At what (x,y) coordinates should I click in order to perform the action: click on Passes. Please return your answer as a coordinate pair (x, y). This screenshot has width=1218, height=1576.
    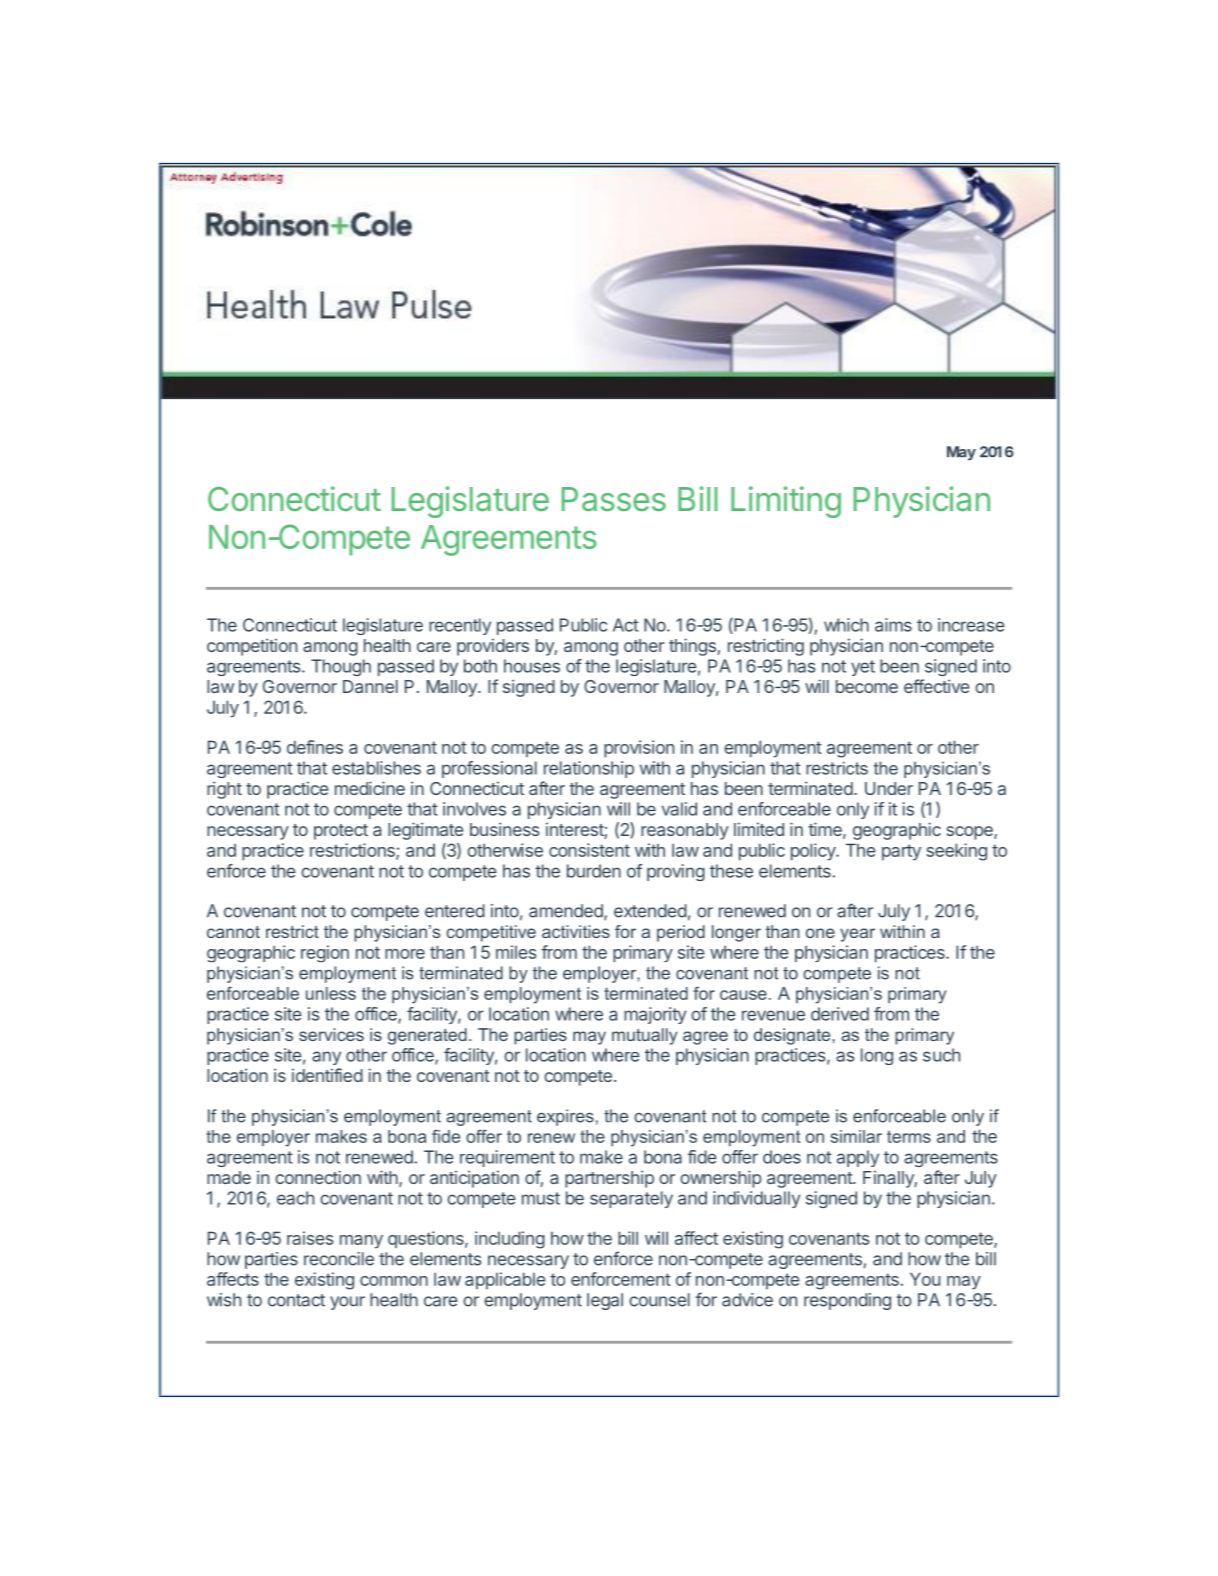
    Looking at the image, I should click on (614, 499).
